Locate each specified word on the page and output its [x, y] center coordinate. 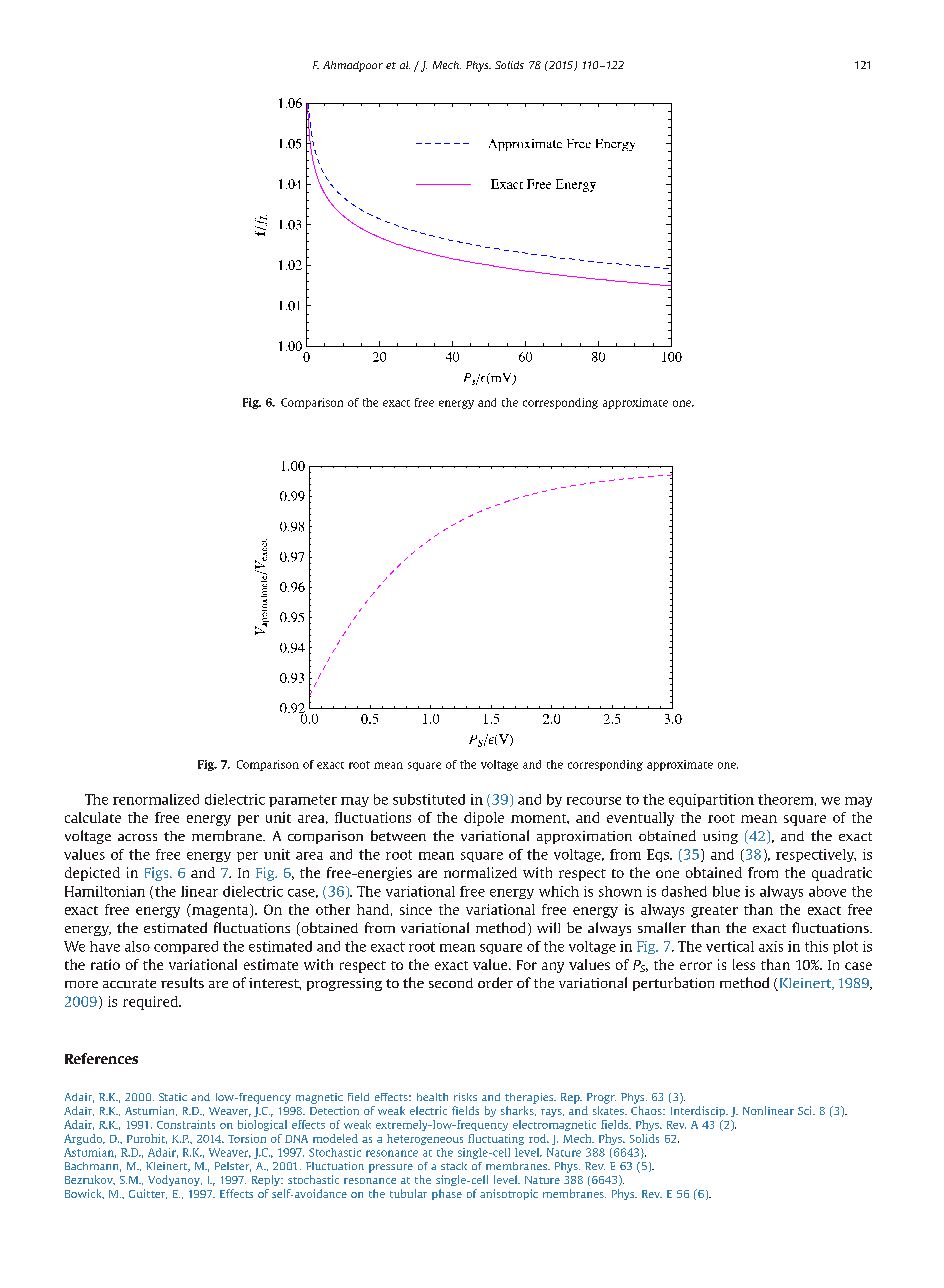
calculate [93, 817]
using [720, 837]
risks [465, 1097]
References [101, 1058]
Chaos [647, 1110]
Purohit [147, 1139]
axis [771, 946]
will [548, 927]
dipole [484, 819]
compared [186, 947]
